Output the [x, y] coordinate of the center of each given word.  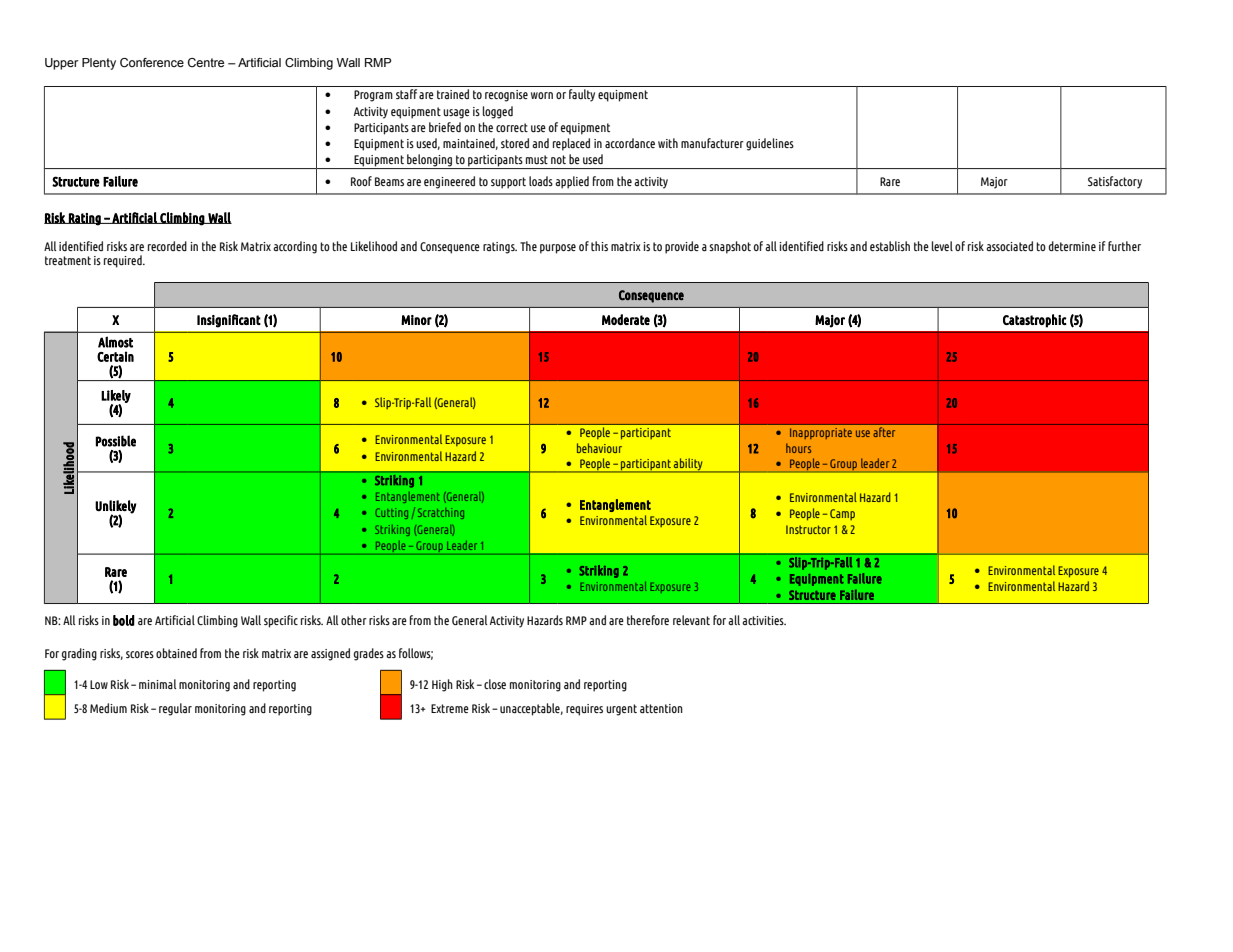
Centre [206, 62]
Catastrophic [1035, 321]
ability [688, 465]
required [124, 261]
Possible [116, 441]
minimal [157, 684]
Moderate [626, 319]
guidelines [770, 144]
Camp [842, 514]
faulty [582, 95]
